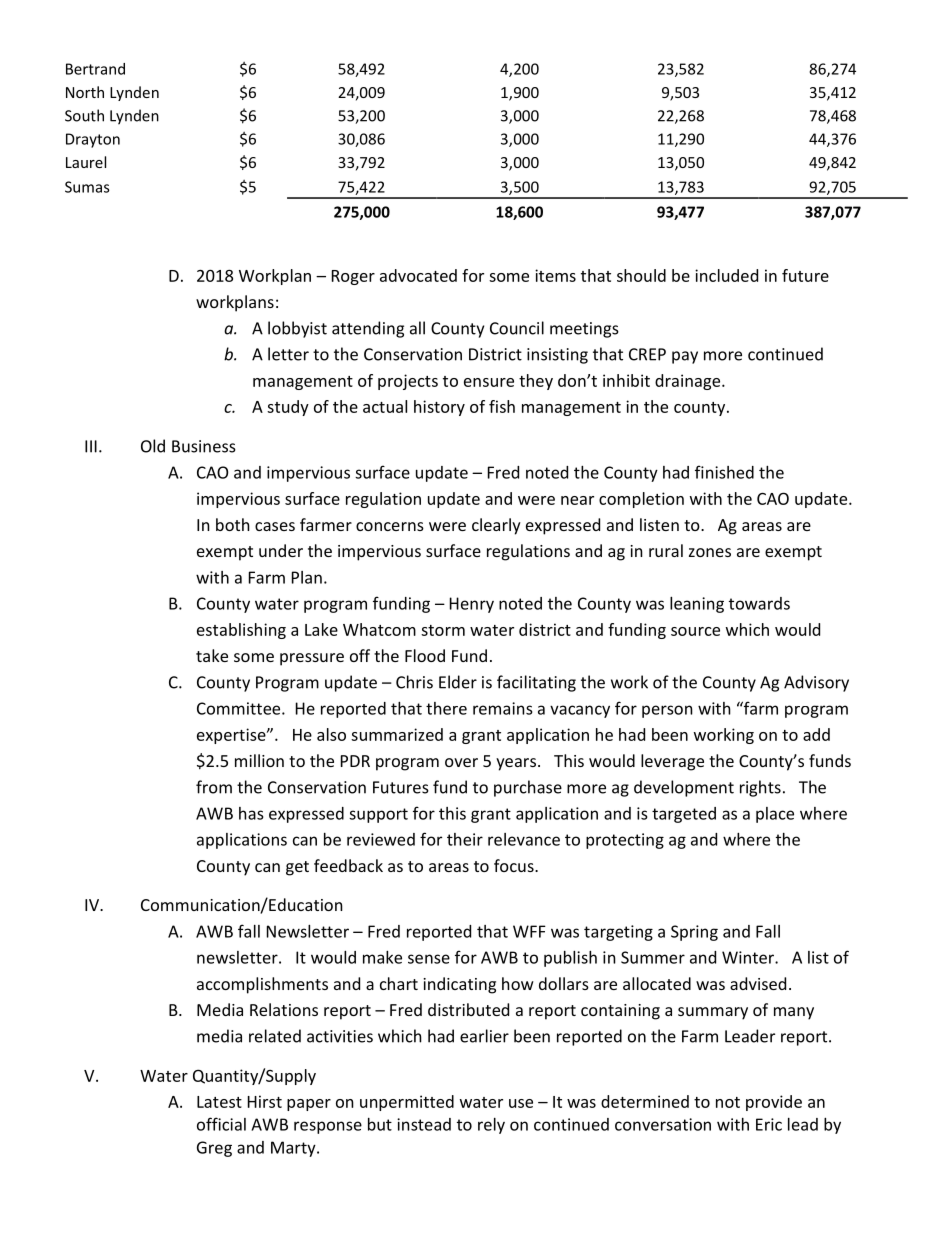 Image resolution: width=952 pixels, height=1233 pixels. I want to click on advocated, so click(418, 275).
